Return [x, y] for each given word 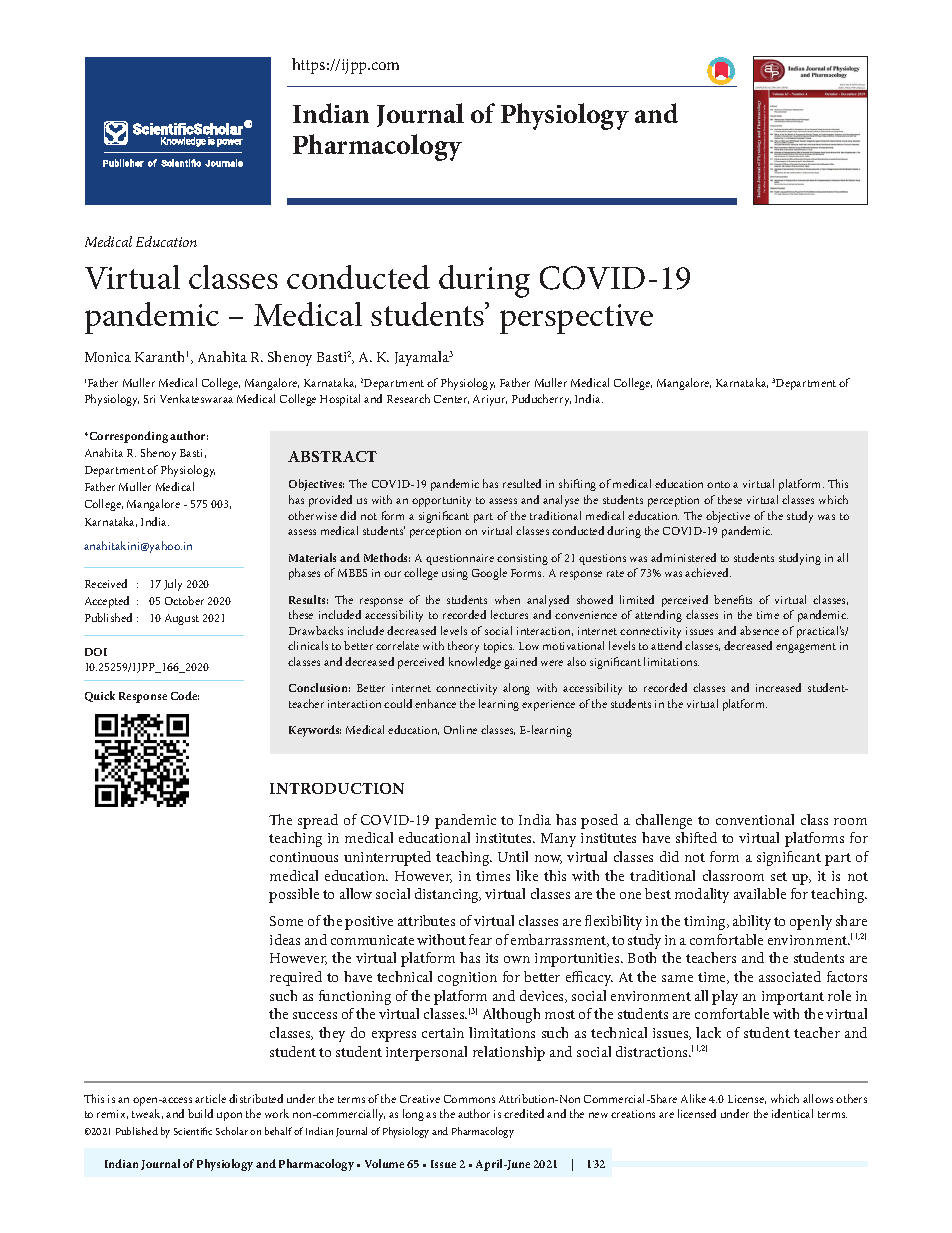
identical [792, 1113]
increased [778, 687]
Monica [108, 357]
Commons [469, 1099]
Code [185, 695]
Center [451, 399]
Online [460, 729]
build [200, 1113]
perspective [576, 319]
